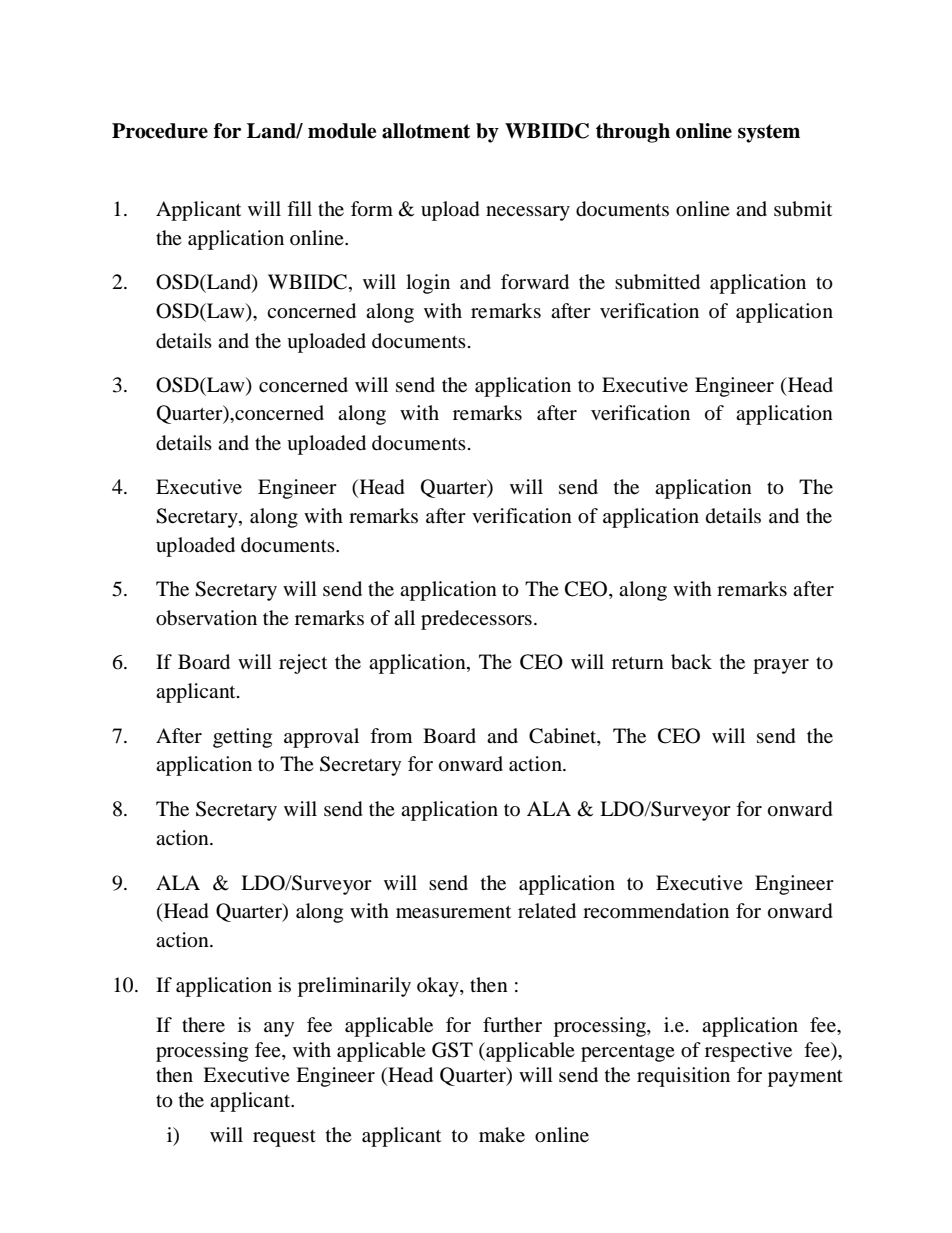 The image size is (952, 1233). I want to click on back, so click(691, 662).
